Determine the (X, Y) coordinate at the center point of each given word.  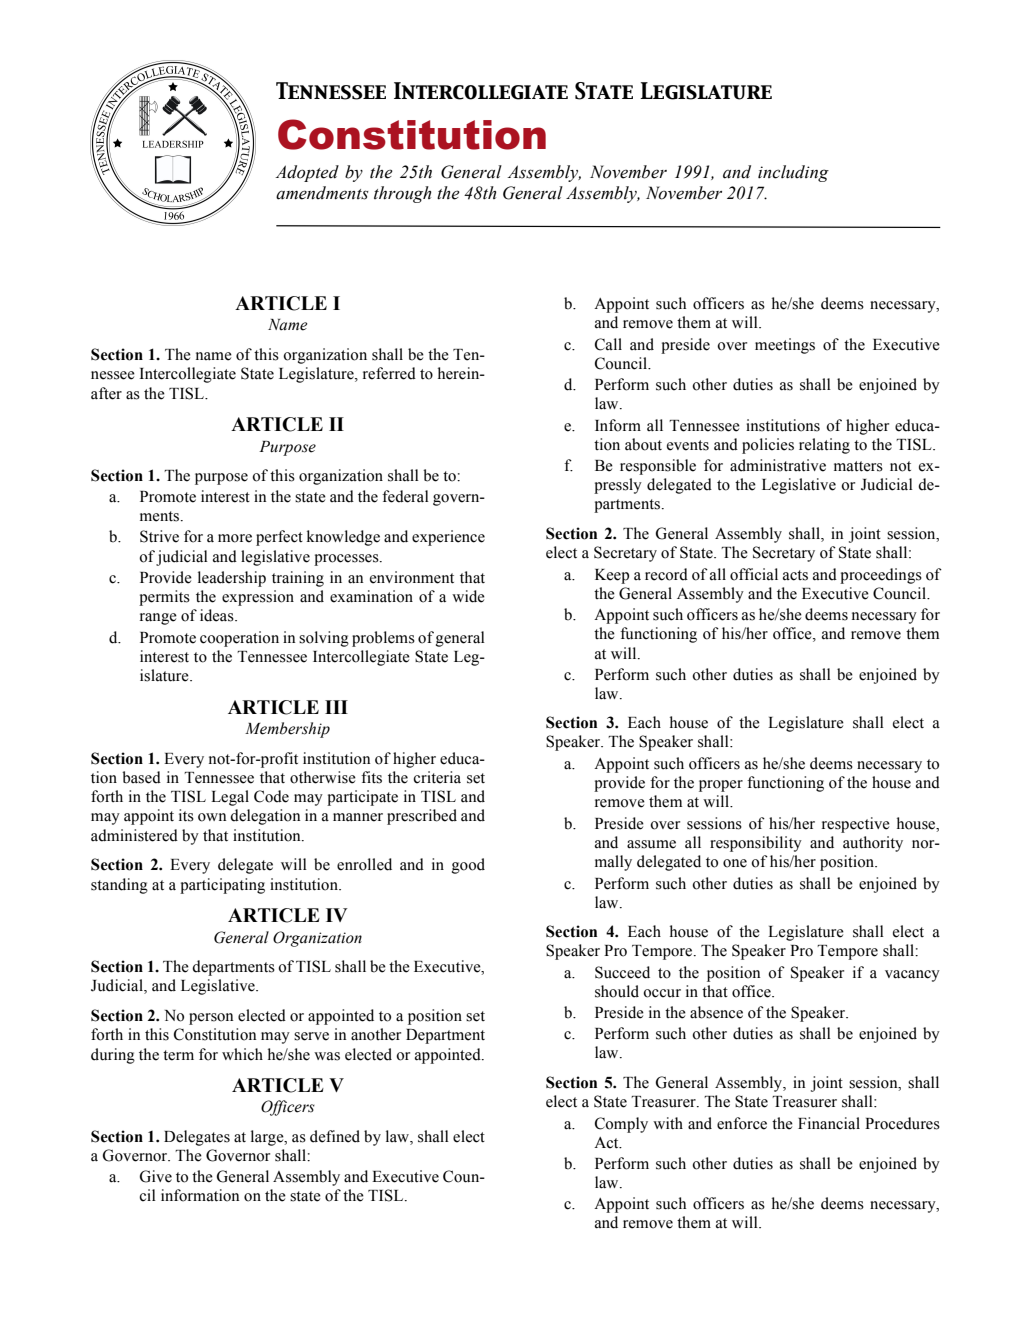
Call (608, 344)
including (793, 173)
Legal (230, 798)
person (211, 1019)
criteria (437, 777)
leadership (232, 579)
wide (468, 596)
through (402, 194)
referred (389, 373)
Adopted (307, 173)
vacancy (912, 976)
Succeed (622, 972)
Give (155, 1176)
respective (856, 825)
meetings (785, 346)
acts (795, 575)
